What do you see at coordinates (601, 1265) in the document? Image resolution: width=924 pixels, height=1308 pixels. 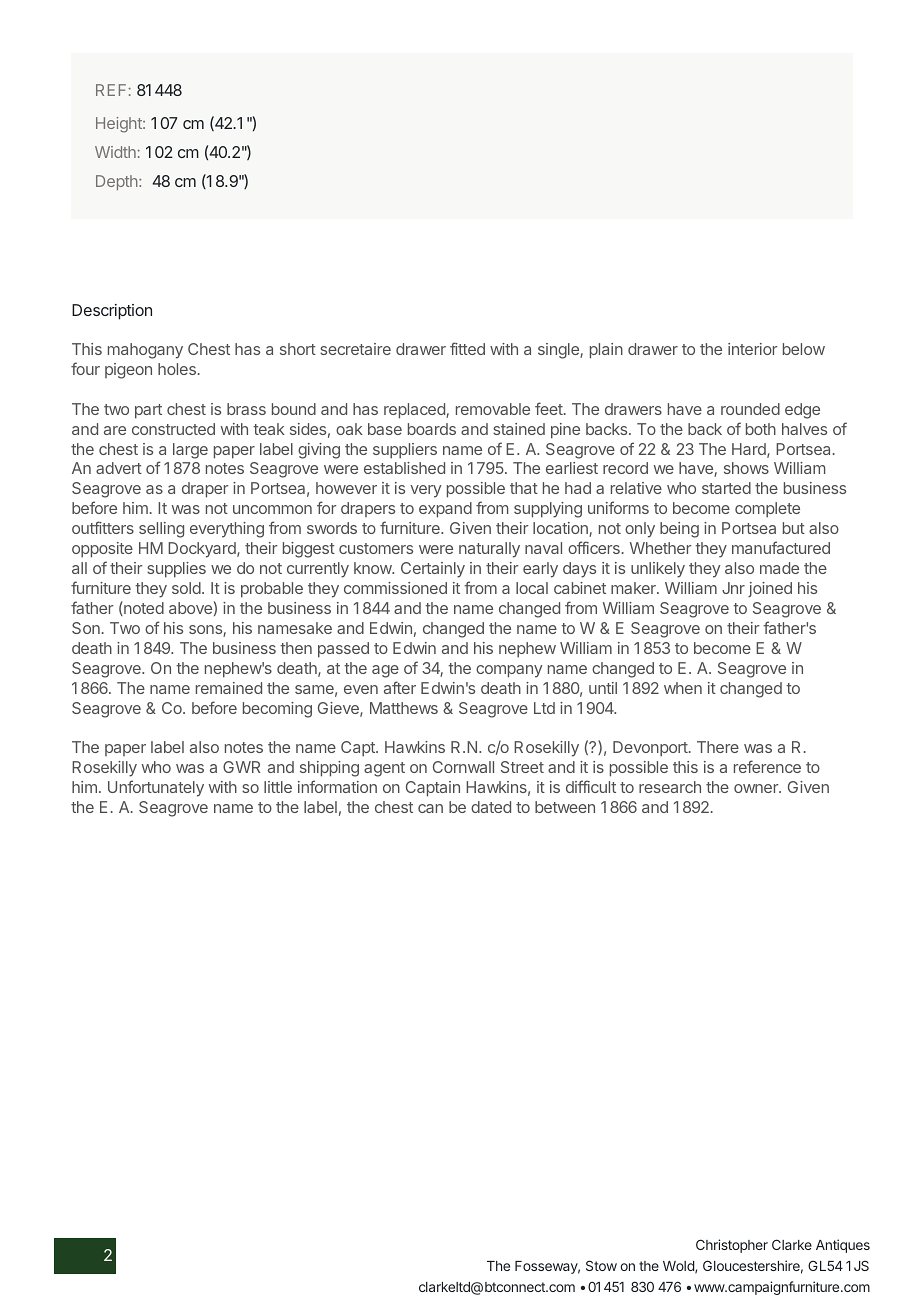 I see `Stow` at bounding box center [601, 1265].
